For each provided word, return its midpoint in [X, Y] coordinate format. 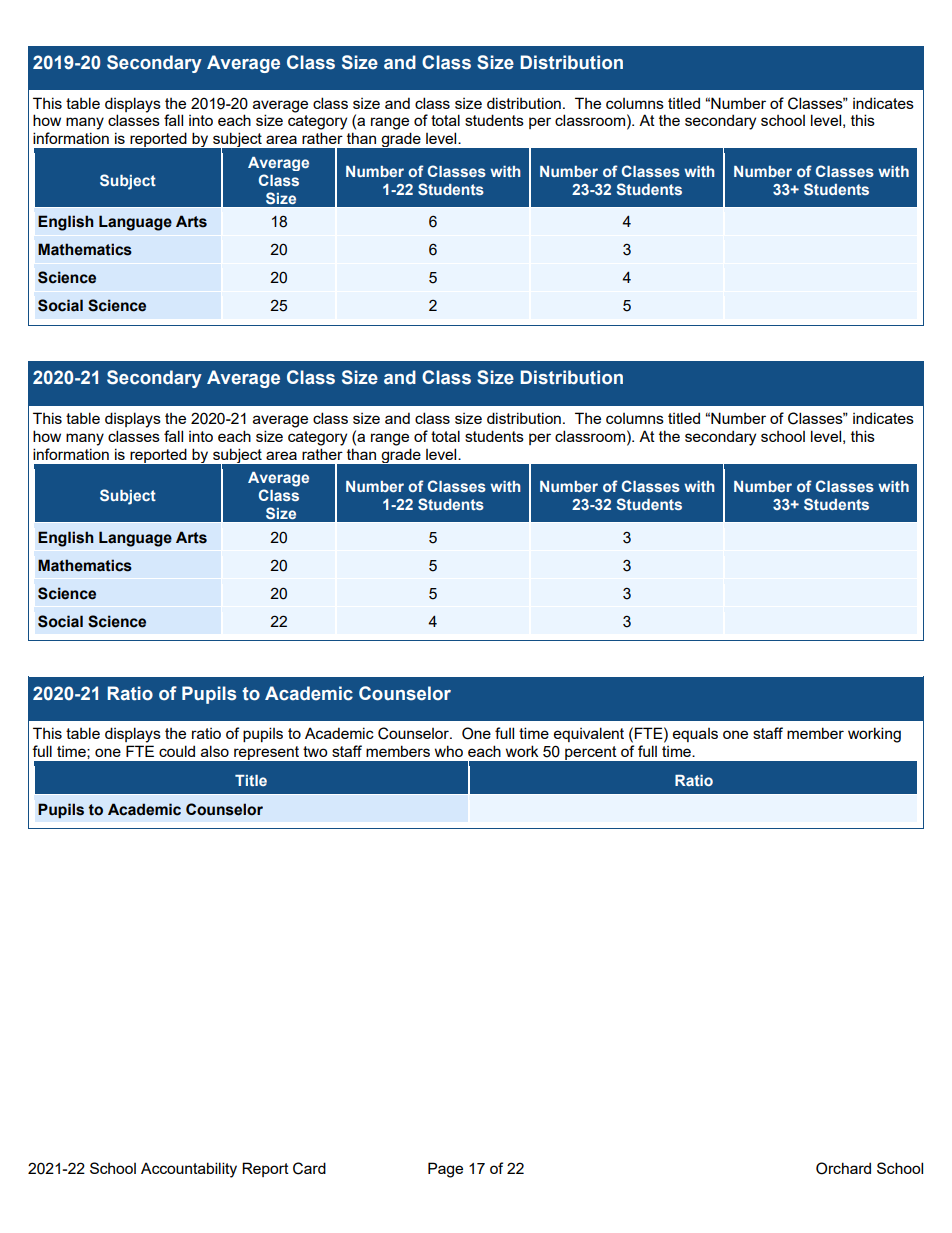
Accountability [189, 1170]
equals [695, 735]
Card [309, 1168]
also [215, 751]
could [177, 751]
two [315, 751]
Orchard [843, 1168]
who [449, 751]
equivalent [589, 734]
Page [445, 1170]
